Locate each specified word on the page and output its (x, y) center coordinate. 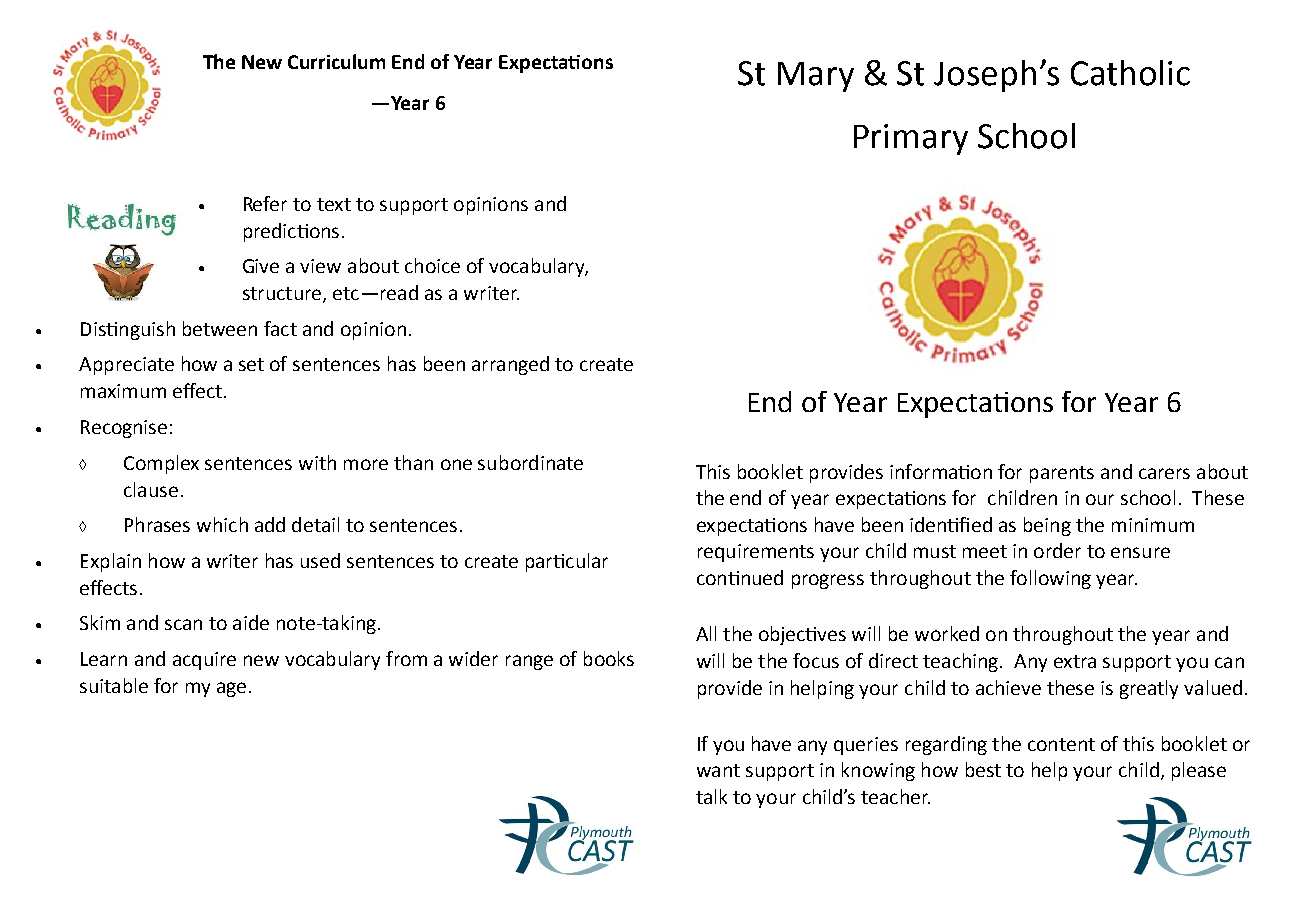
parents (1062, 474)
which (222, 524)
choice (432, 265)
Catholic (1130, 73)
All (706, 633)
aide (251, 622)
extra (1075, 661)
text (334, 204)
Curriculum (336, 61)
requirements (756, 553)
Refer (265, 203)
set (251, 364)
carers (1164, 473)
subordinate (530, 462)
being (1047, 526)
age (231, 689)
